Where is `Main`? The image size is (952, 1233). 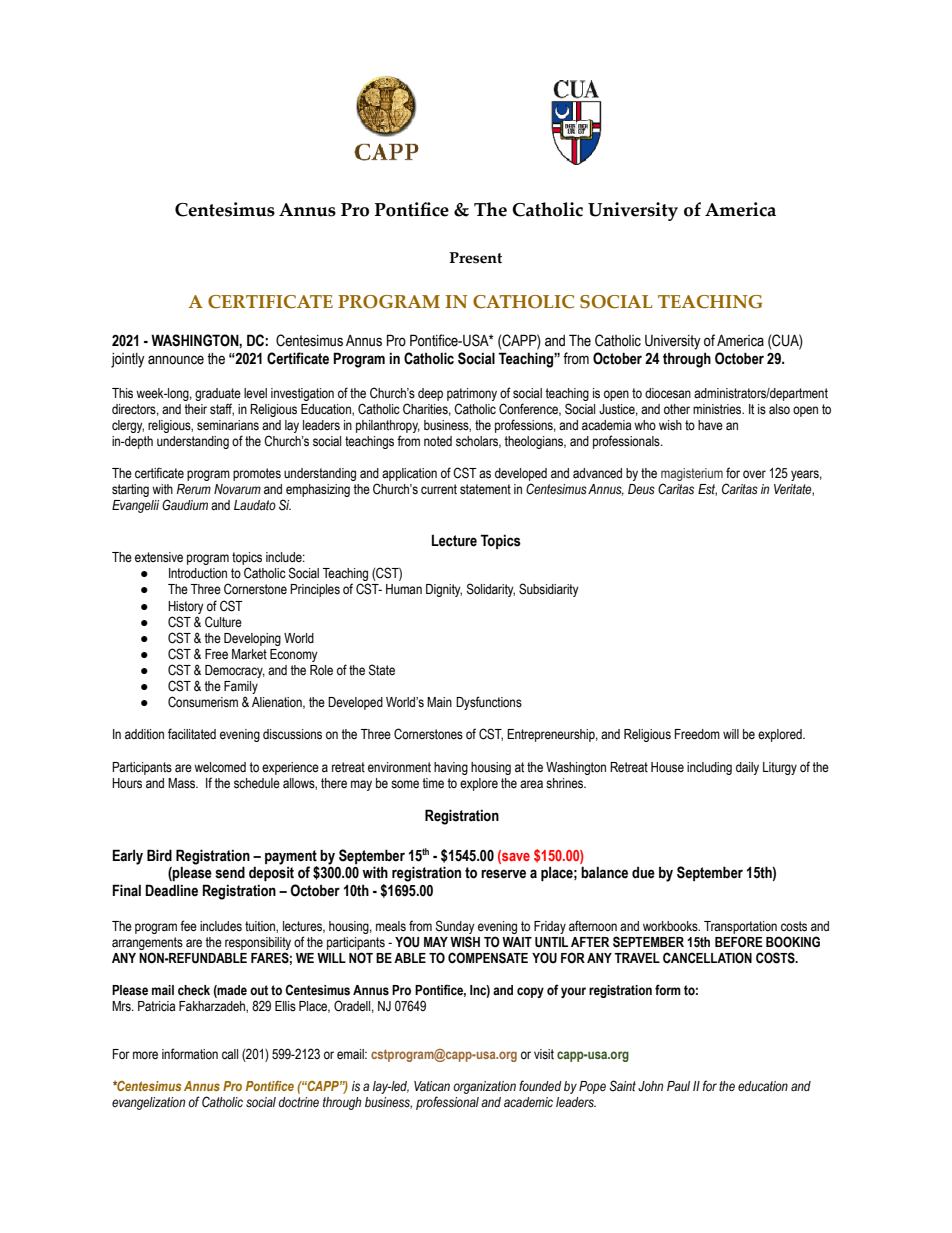 Main is located at coordinates (439, 702).
